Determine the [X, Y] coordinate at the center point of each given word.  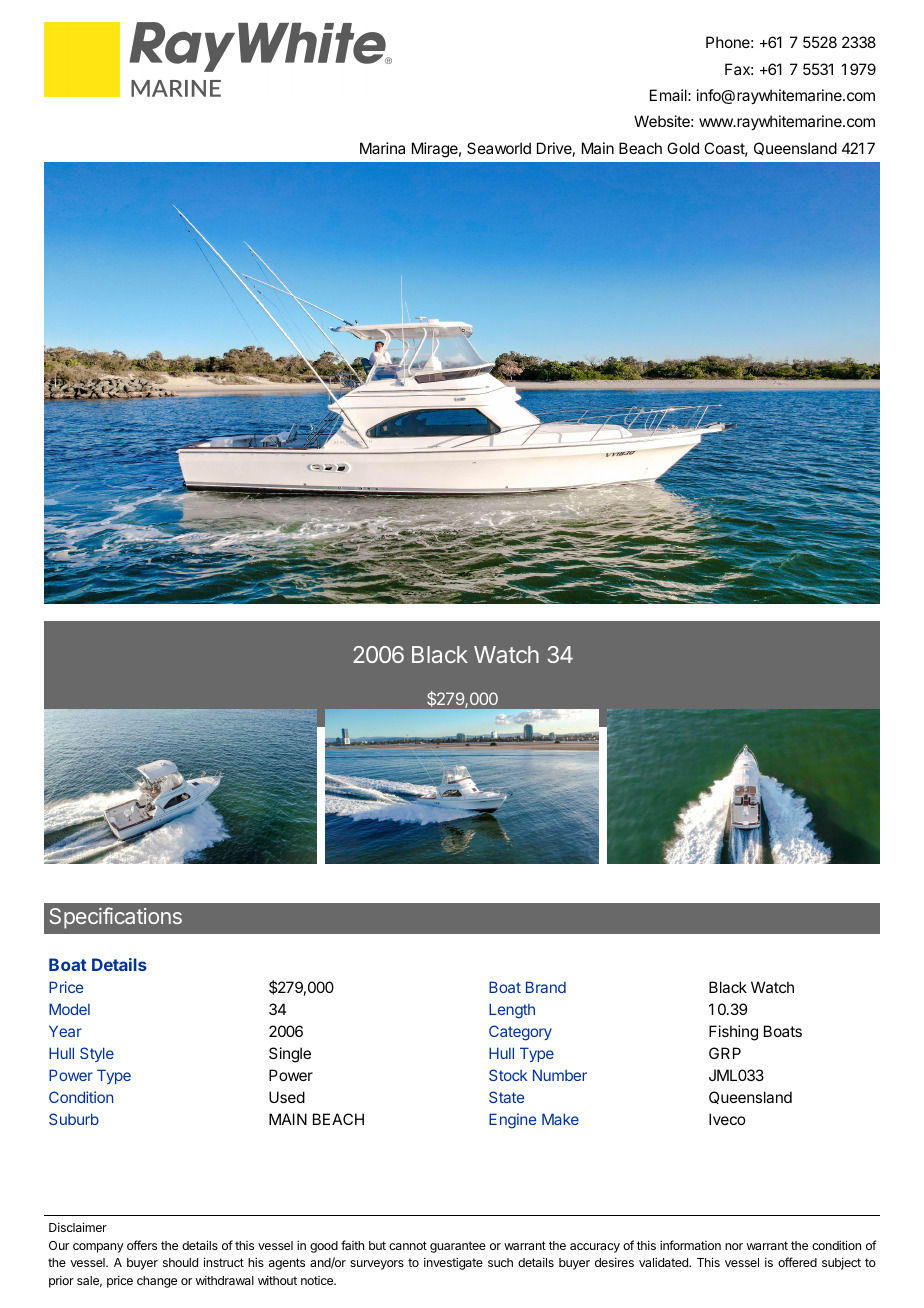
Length [512, 1011]
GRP [725, 1053]
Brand [546, 987]
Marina [382, 148]
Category [520, 1033]
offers [142, 1245]
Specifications [115, 918]
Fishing [733, 1033]
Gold [683, 148]
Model [69, 1009]
